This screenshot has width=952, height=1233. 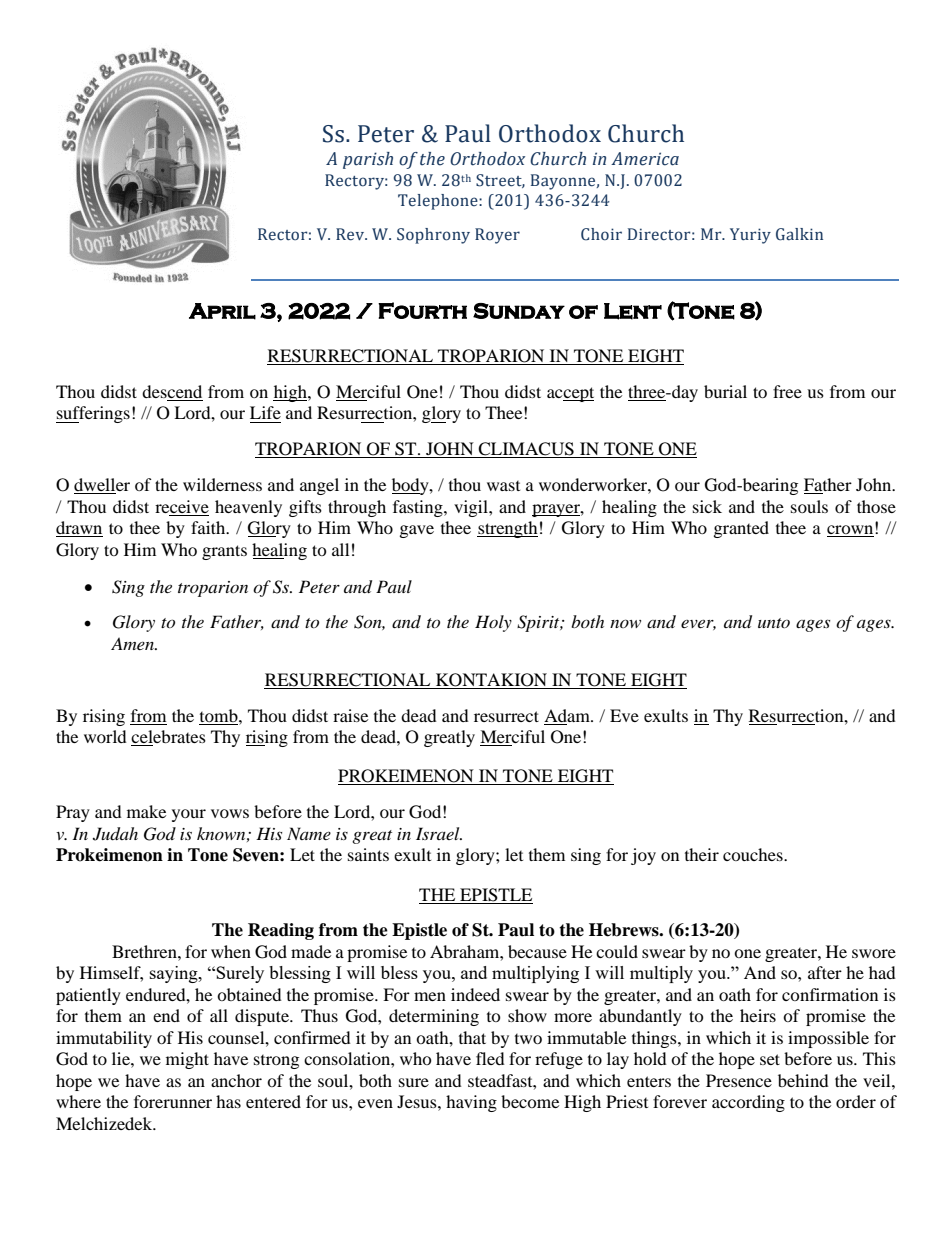 What do you see at coordinates (471, 1103) in the screenshot?
I see `having` at bounding box center [471, 1103].
